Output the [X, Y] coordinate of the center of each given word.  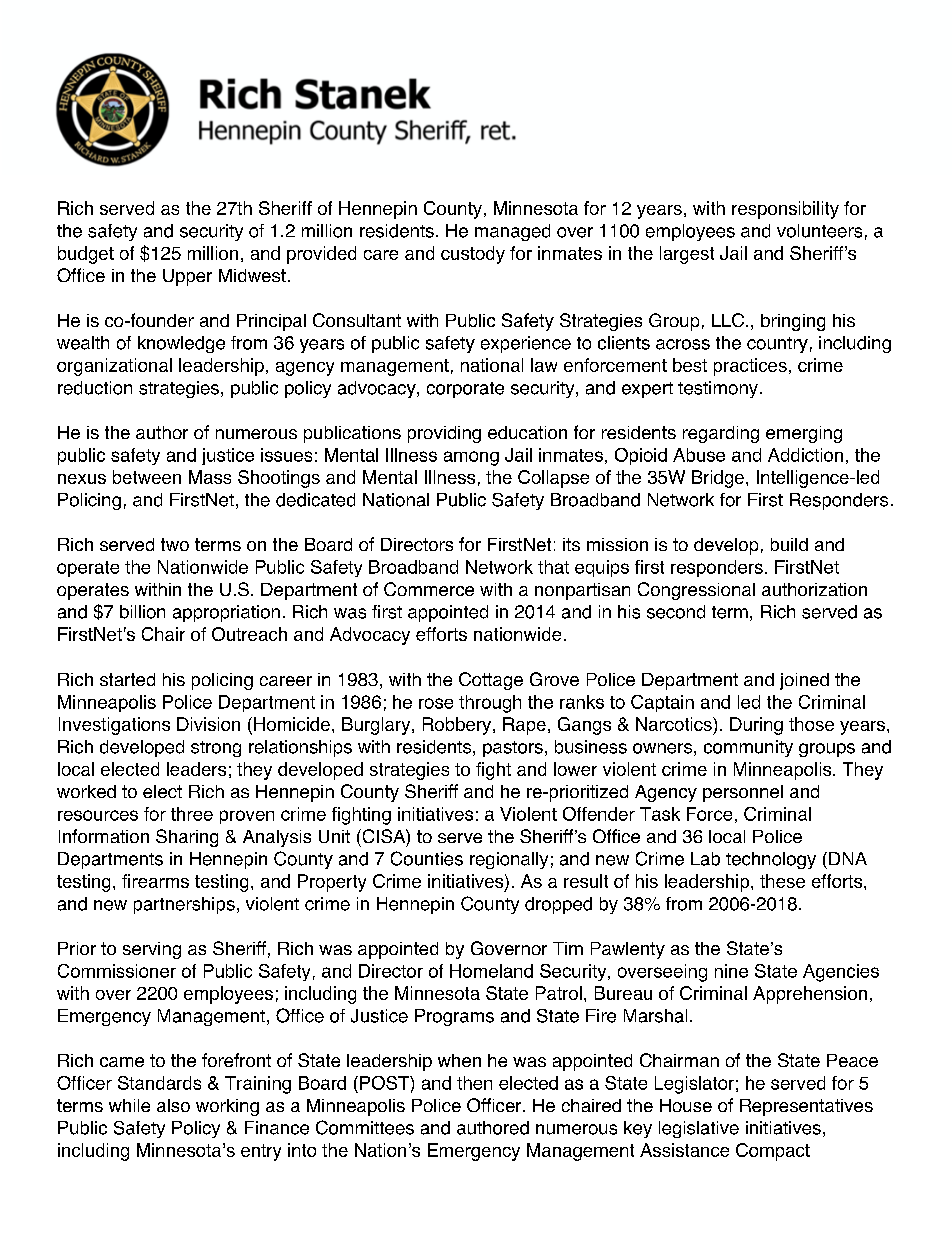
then [474, 1083]
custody [473, 255]
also [173, 1105]
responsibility [785, 210]
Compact [773, 1152]
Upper [187, 277]
